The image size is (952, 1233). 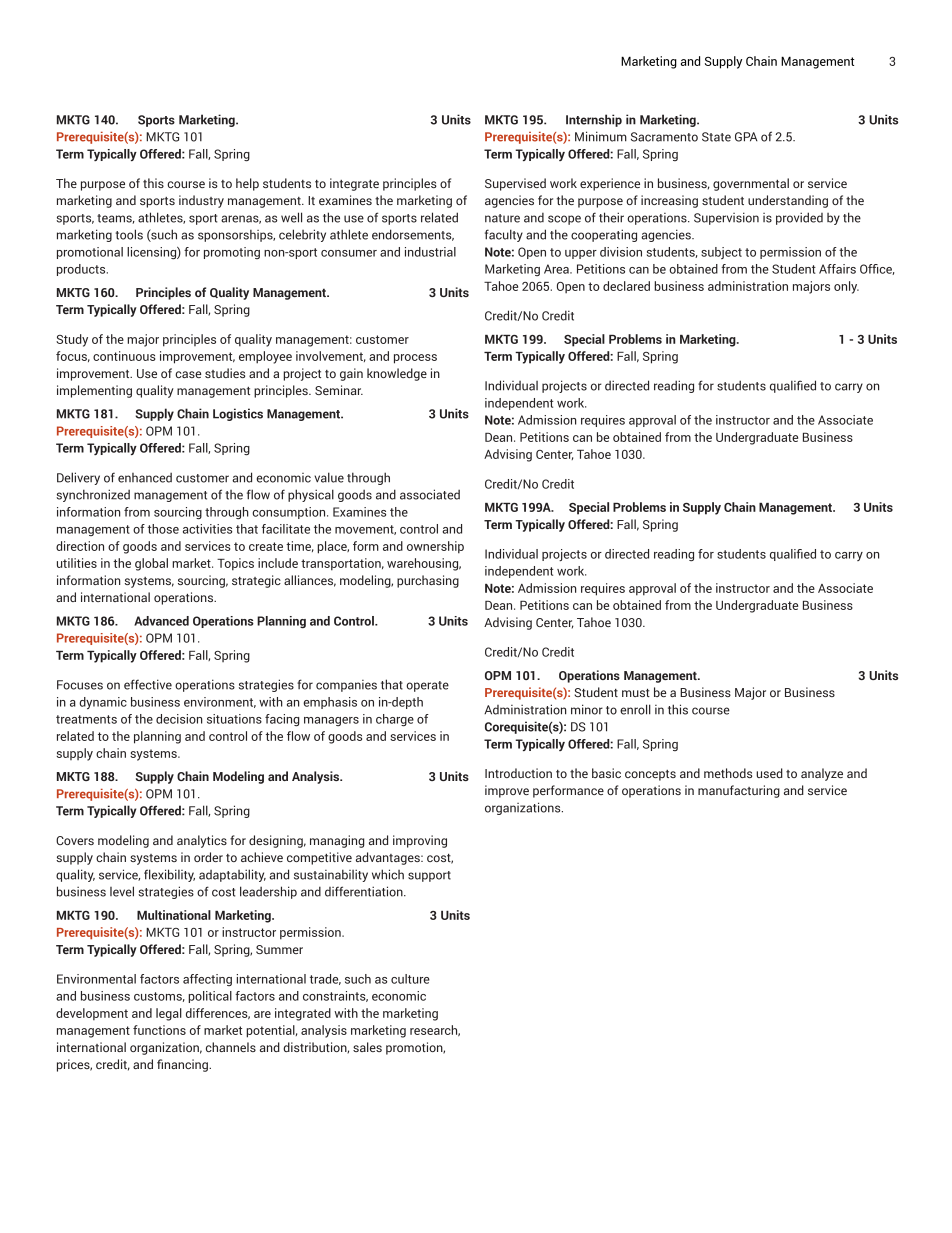 I want to click on must, so click(x=636, y=693).
